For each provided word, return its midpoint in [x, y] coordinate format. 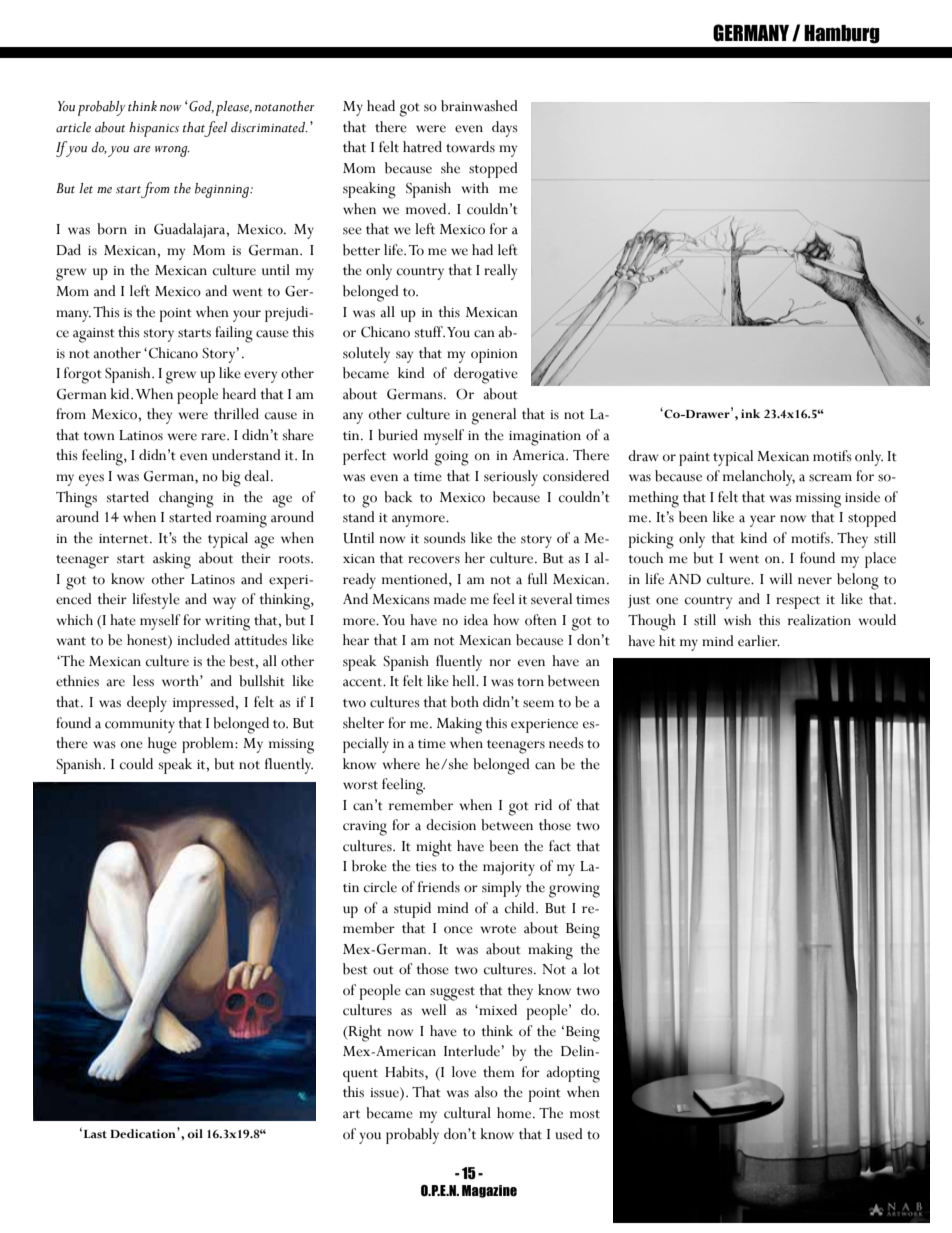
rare [214, 437]
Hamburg [842, 34]
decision [451, 825]
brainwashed [479, 106]
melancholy [759, 478]
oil [195, 1134]
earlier [759, 641]
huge [162, 745]
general [493, 416]
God [200, 107]
